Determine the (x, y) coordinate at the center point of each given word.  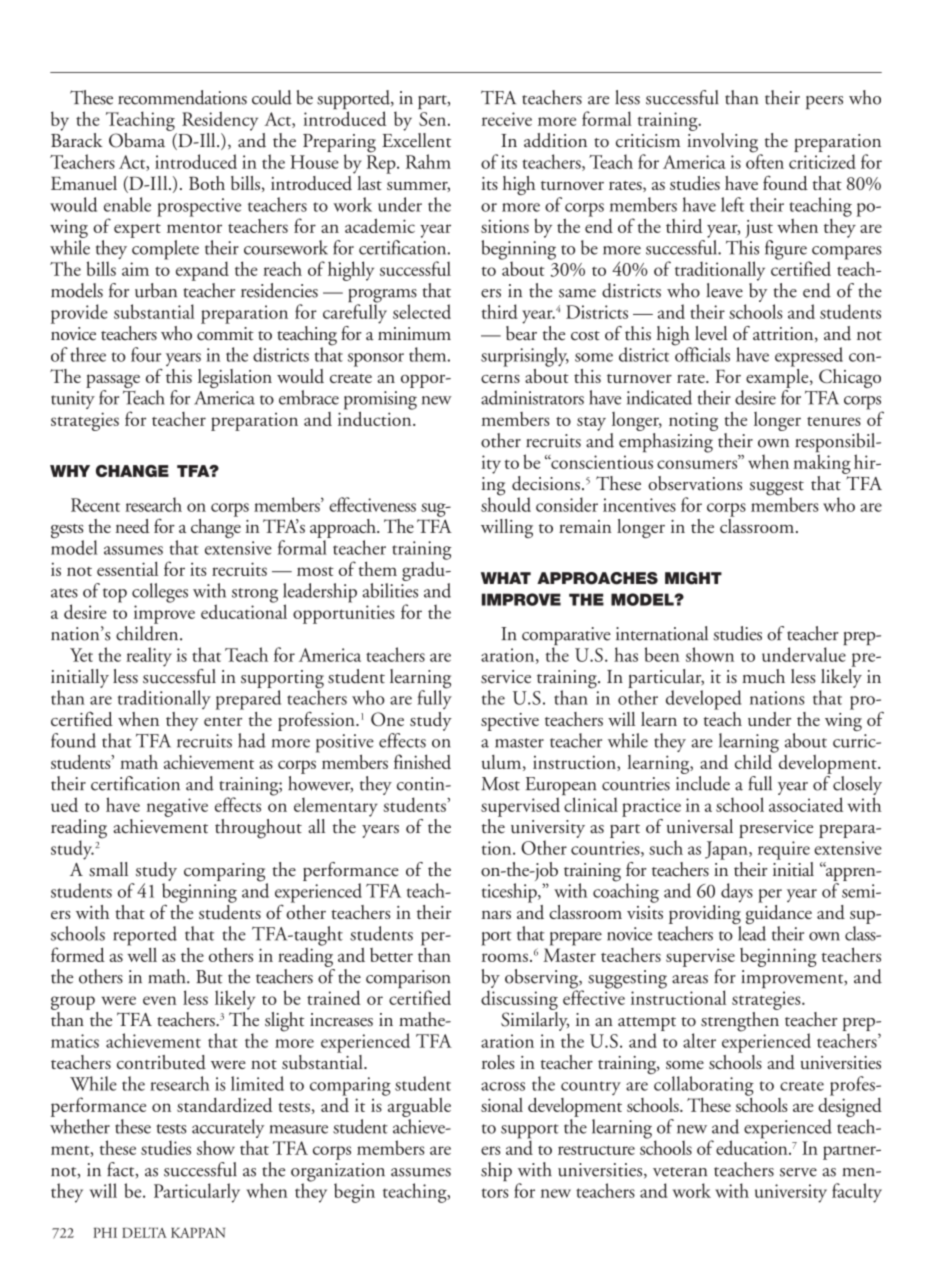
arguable (418, 1107)
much (763, 676)
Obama (138, 139)
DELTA (144, 1232)
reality (149, 657)
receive (507, 119)
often (765, 160)
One (387, 719)
